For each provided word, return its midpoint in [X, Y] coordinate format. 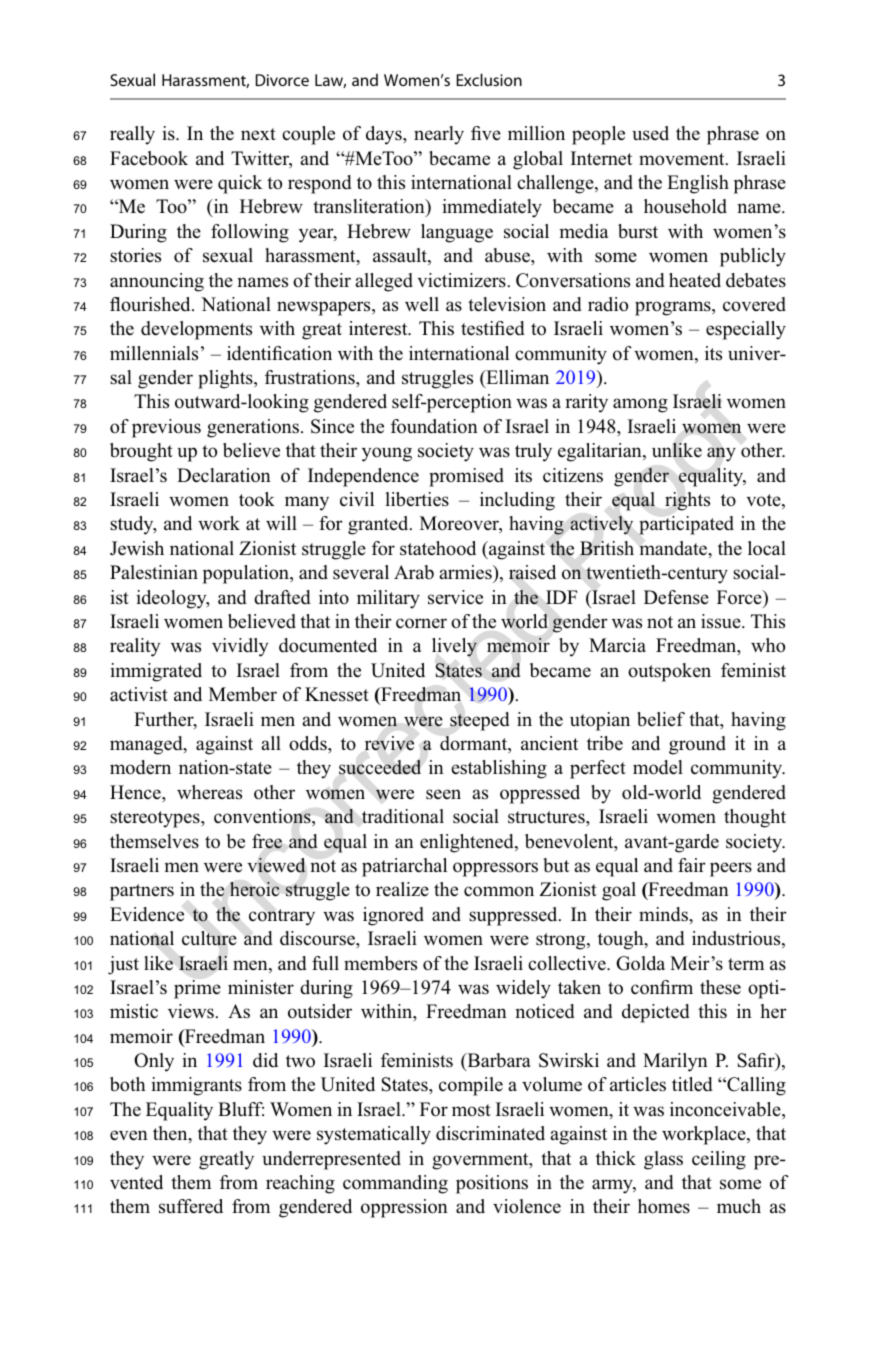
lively [454, 647]
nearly [439, 135]
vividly [240, 647]
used [650, 133]
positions [492, 1184]
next [258, 134]
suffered [191, 1206]
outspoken [669, 672]
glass [663, 1160]
